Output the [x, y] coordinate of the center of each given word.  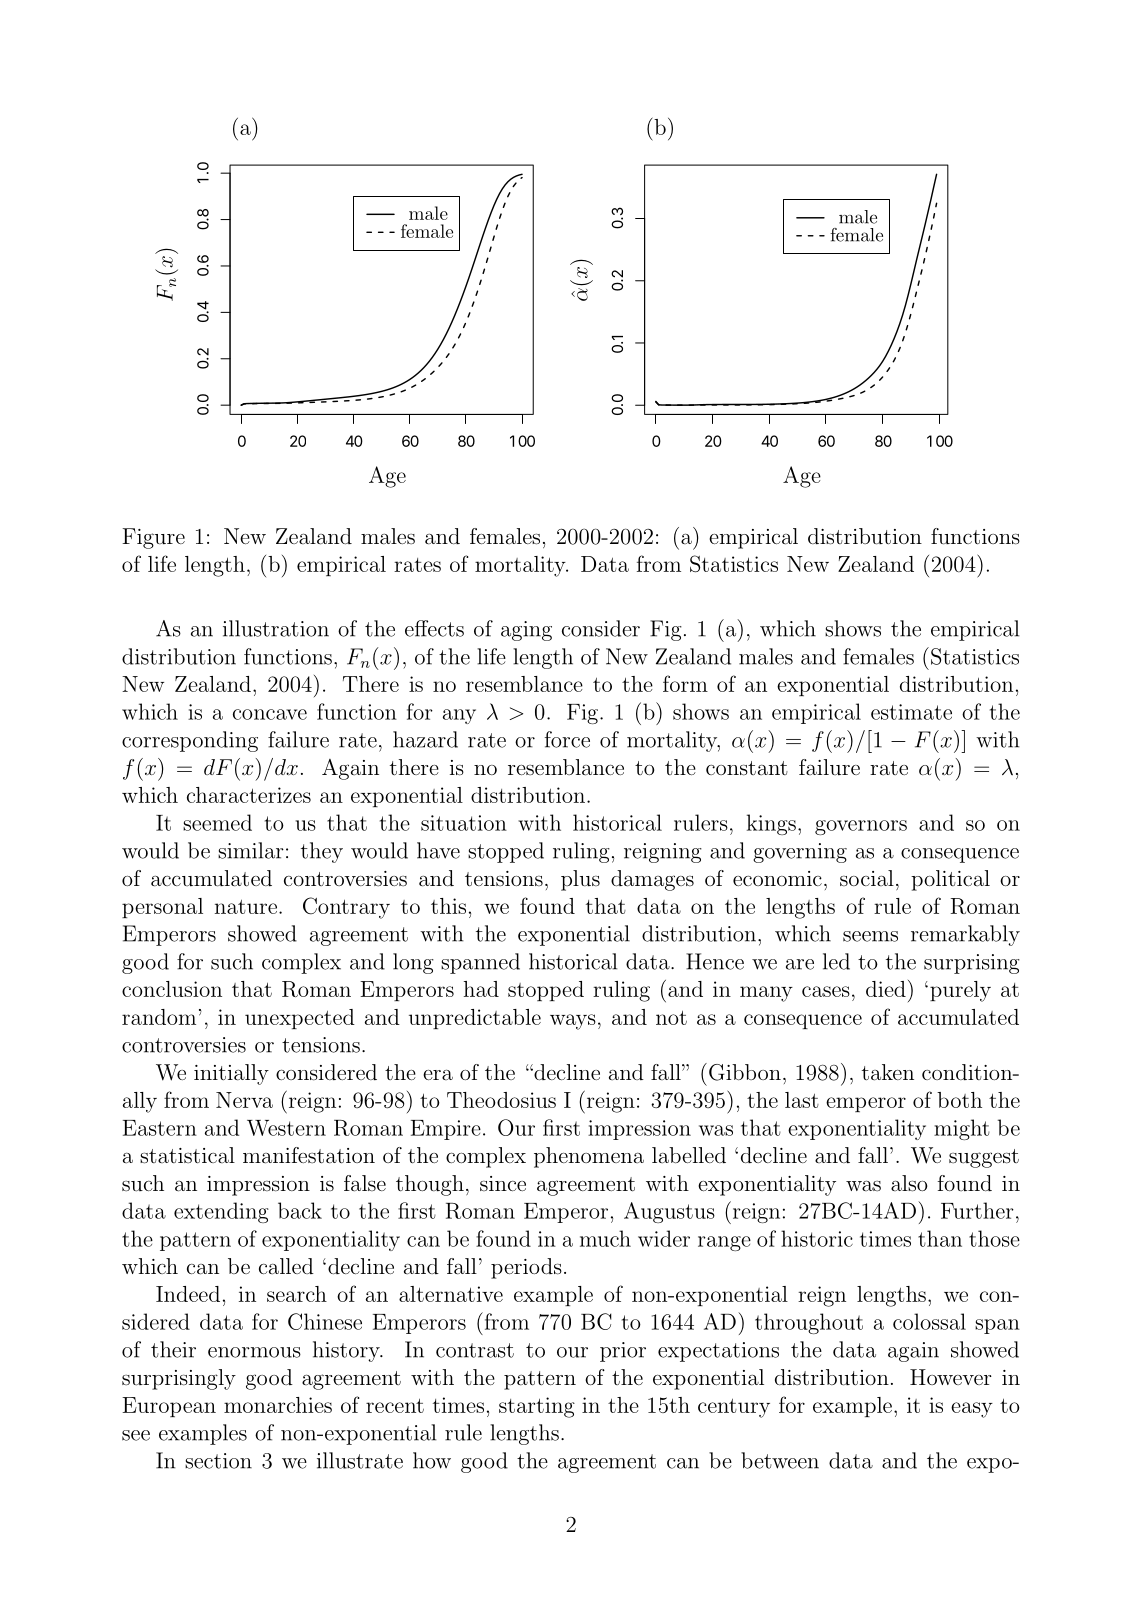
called [286, 1266]
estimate [911, 712]
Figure [153, 538]
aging [526, 631]
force [567, 739]
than [940, 1238]
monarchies [278, 1405]
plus [580, 880]
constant [747, 768]
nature [246, 906]
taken [888, 1072]
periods [526, 1268]
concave [270, 714]
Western [286, 1128]
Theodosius [501, 1100]
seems [870, 936]
